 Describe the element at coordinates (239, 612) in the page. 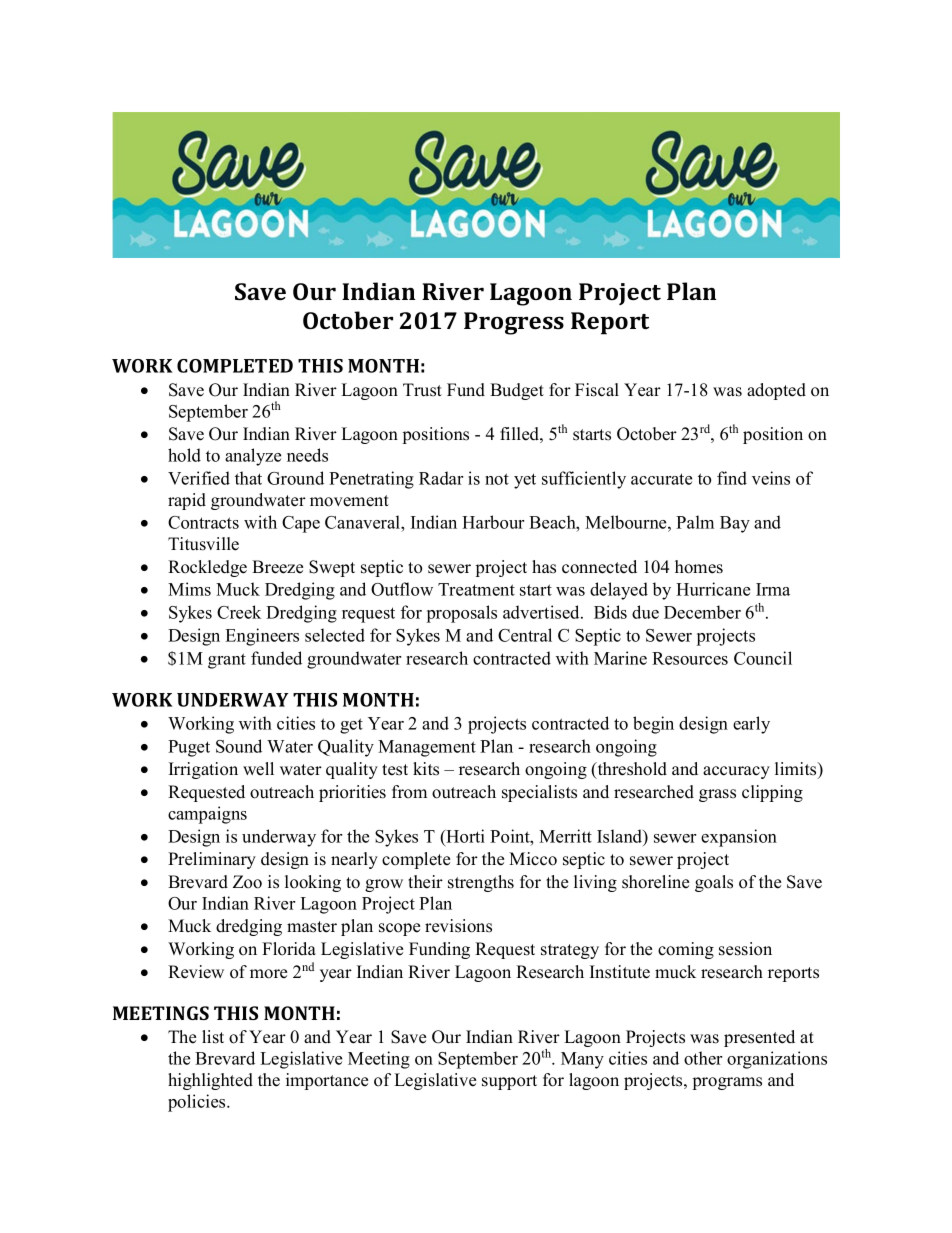

I see `Creek` at that location.
